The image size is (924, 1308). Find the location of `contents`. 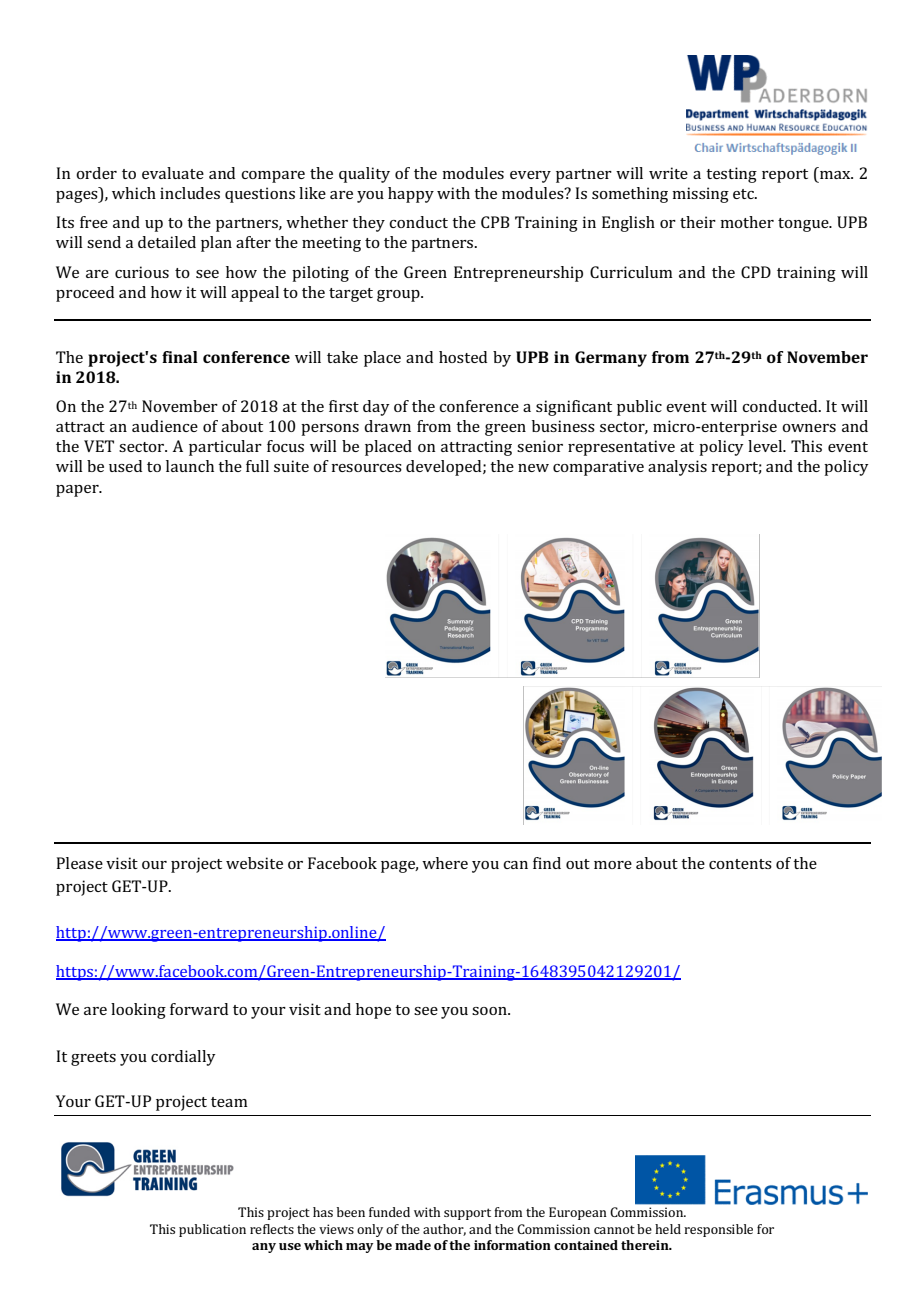

contents is located at coordinates (740, 864).
